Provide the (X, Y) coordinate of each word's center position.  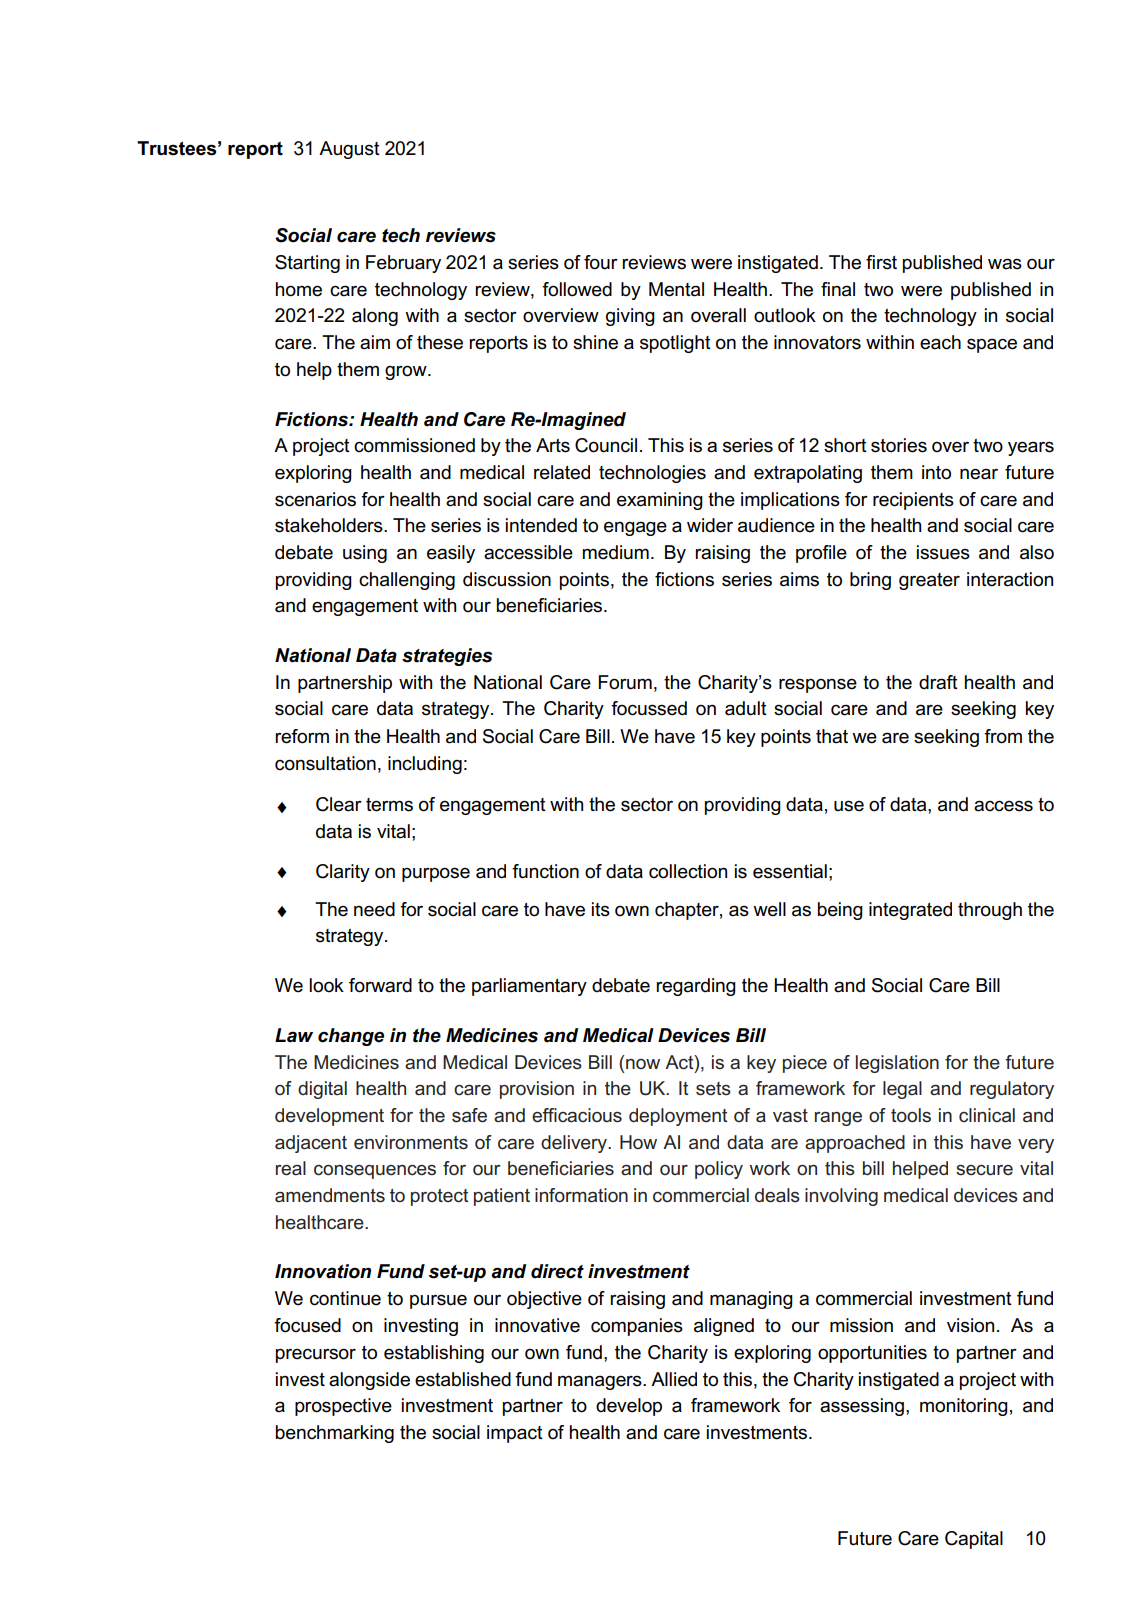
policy (719, 1170)
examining (660, 501)
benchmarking (335, 1434)
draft (938, 682)
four (601, 262)
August (349, 150)
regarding (696, 987)
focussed (649, 708)
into (936, 472)
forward (380, 985)
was (1005, 264)
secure (984, 1170)
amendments (330, 1195)
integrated (910, 911)
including (425, 765)
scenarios (315, 499)
